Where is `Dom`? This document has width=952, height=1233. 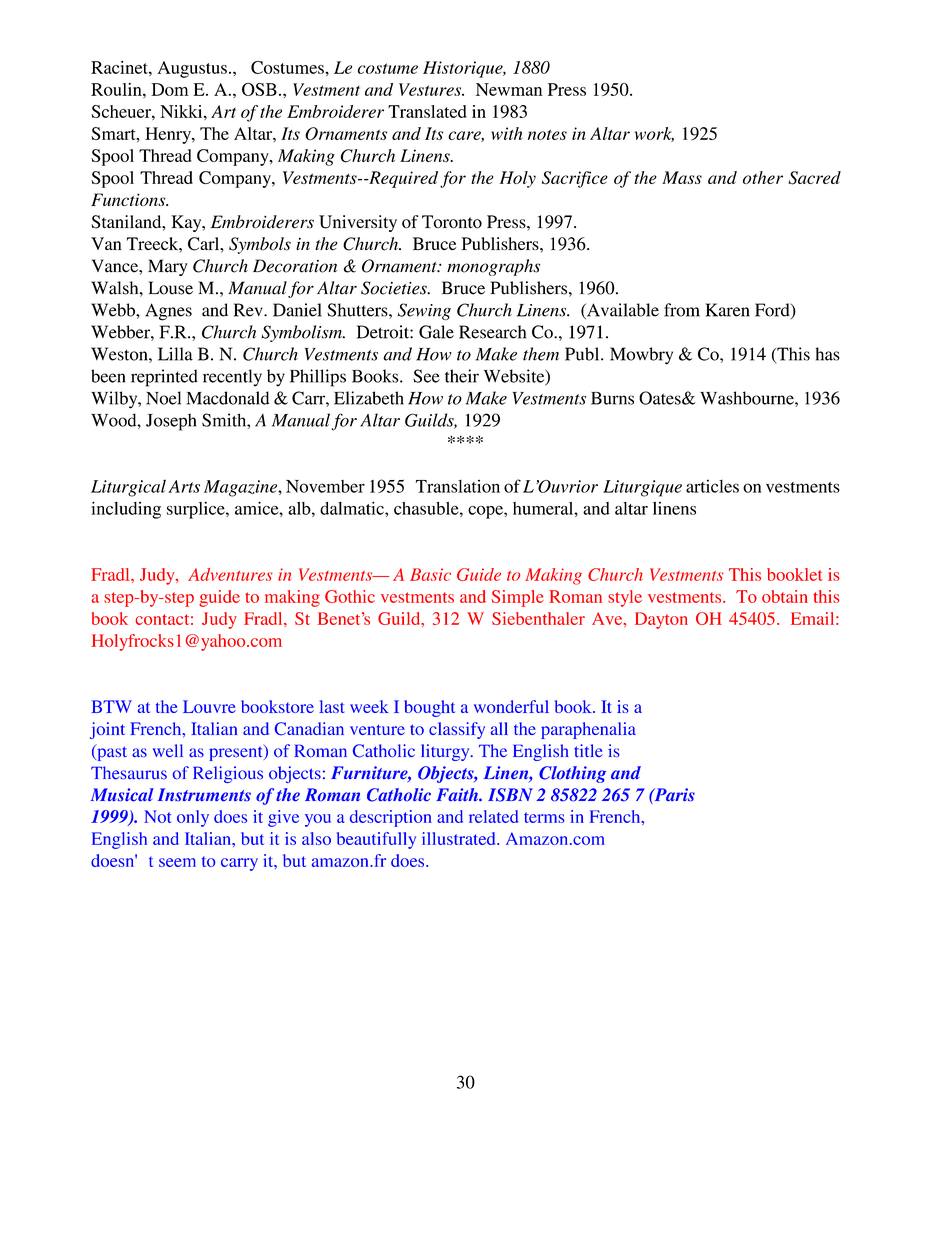 Dom is located at coordinates (170, 89).
